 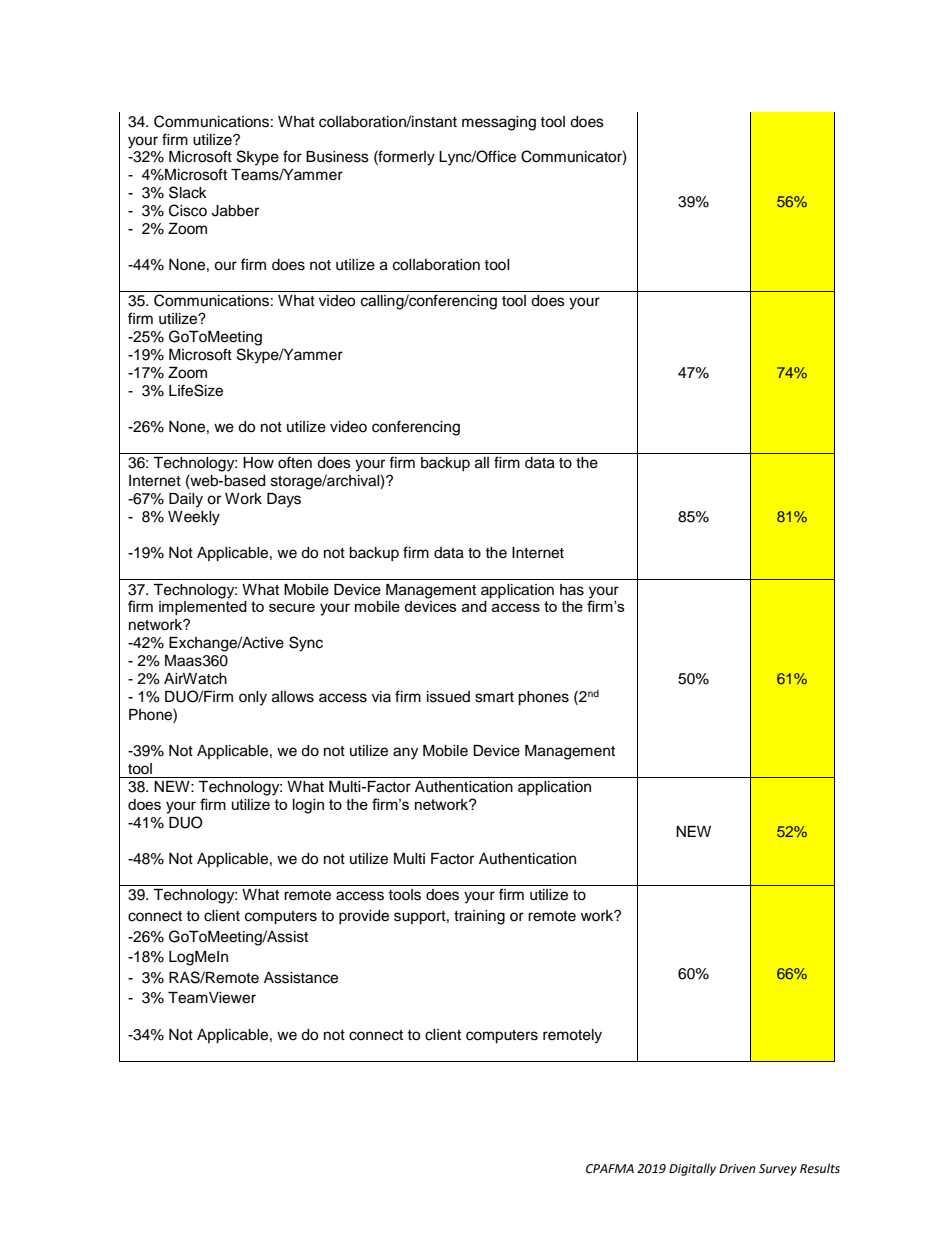 What do you see at coordinates (572, 590) in the screenshot?
I see `has` at bounding box center [572, 590].
